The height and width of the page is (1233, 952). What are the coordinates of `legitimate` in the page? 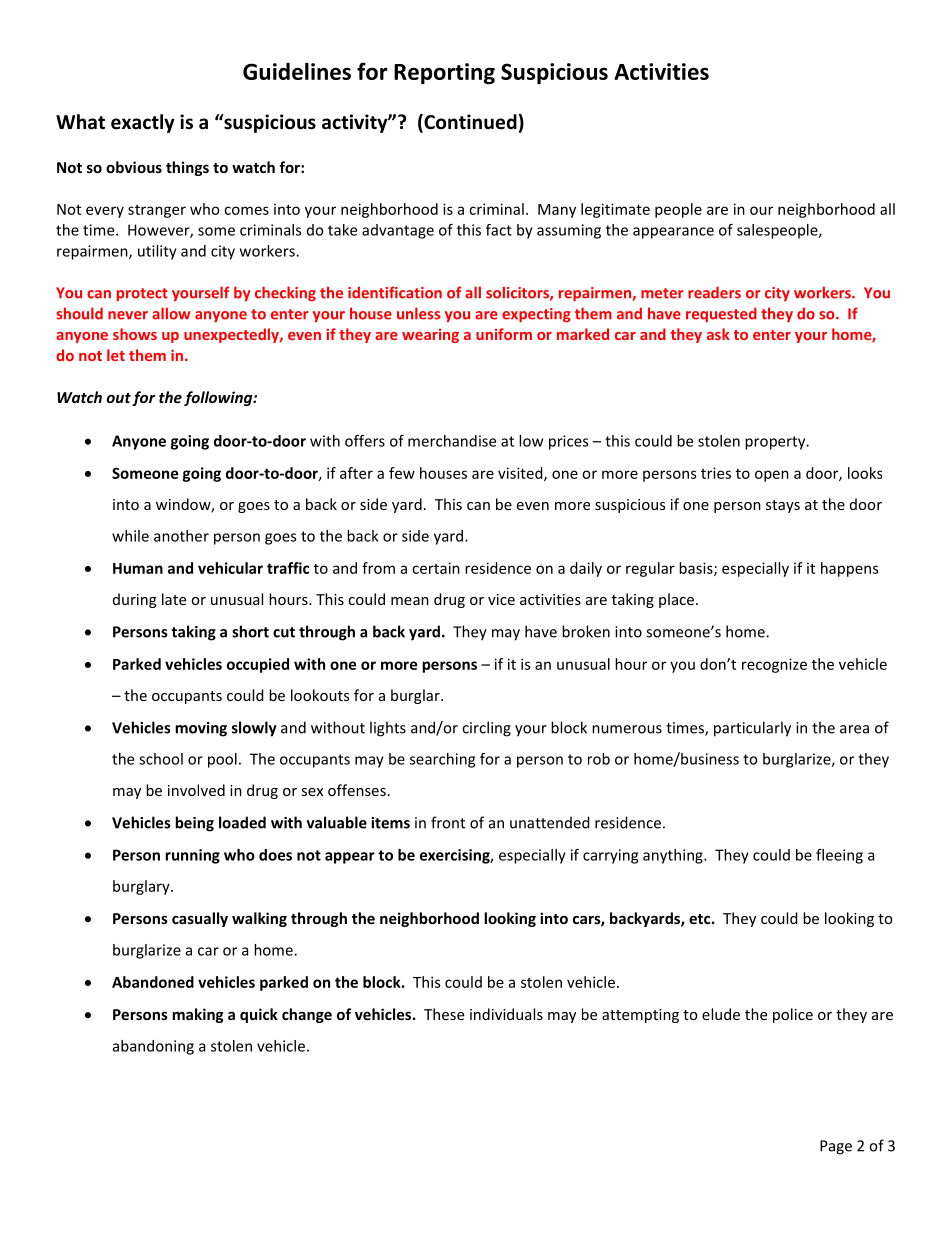 It's located at (615, 210).
